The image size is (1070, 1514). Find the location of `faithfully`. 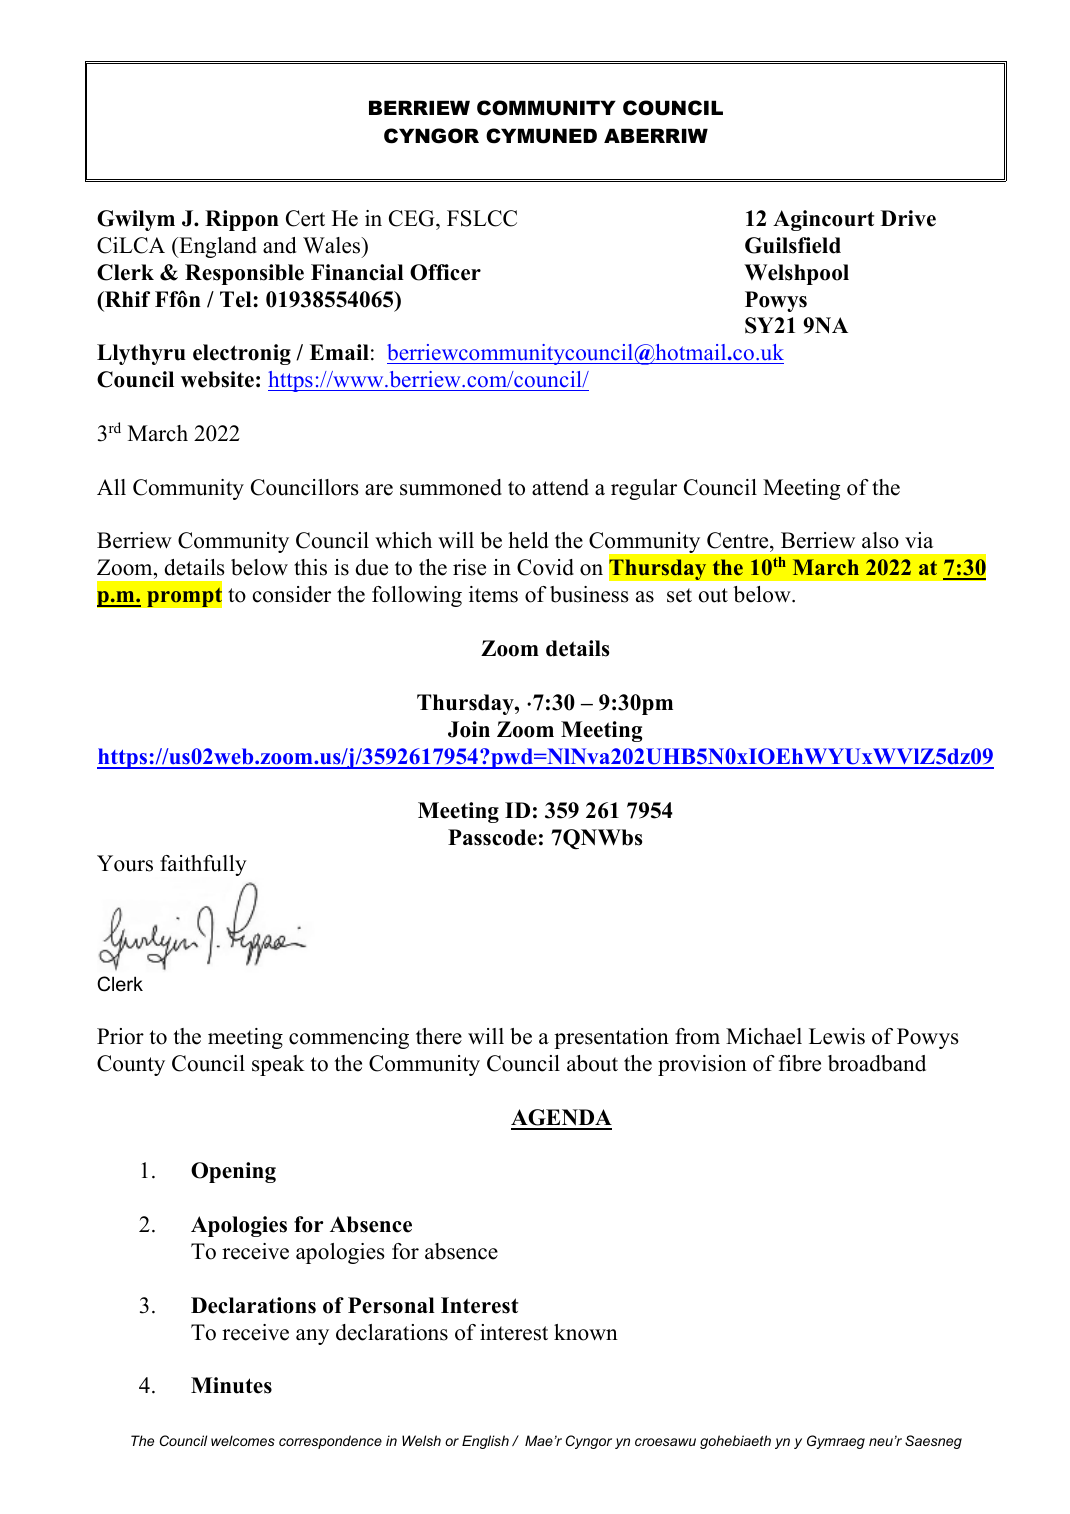

faithfully is located at coordinates (203, 865).
